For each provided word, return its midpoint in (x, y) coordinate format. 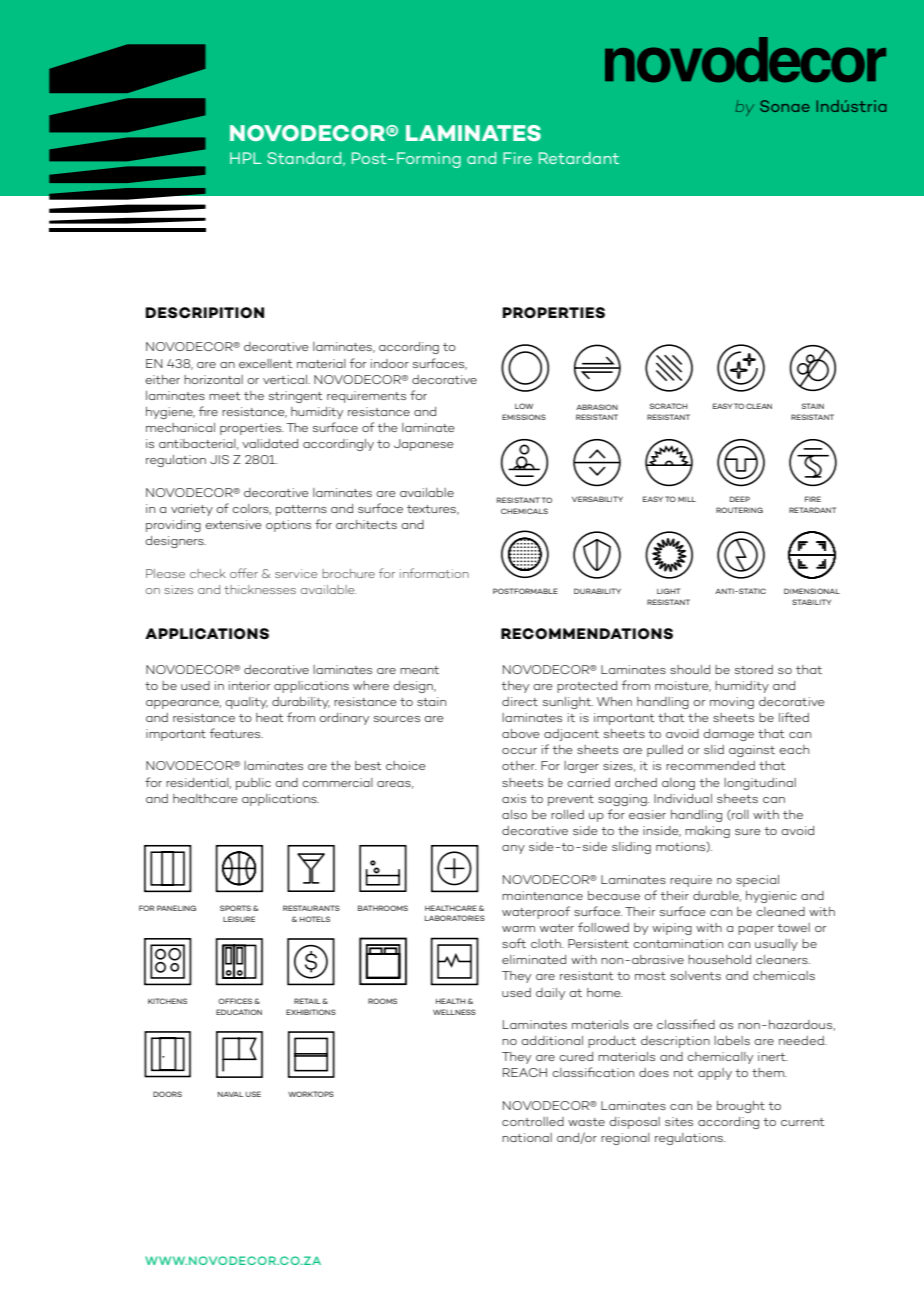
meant (419, 670)
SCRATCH (668, 406)
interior (249, 685)
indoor (390, 363)
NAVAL (230, 1094)
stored (754, 669)
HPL (246, 158)
